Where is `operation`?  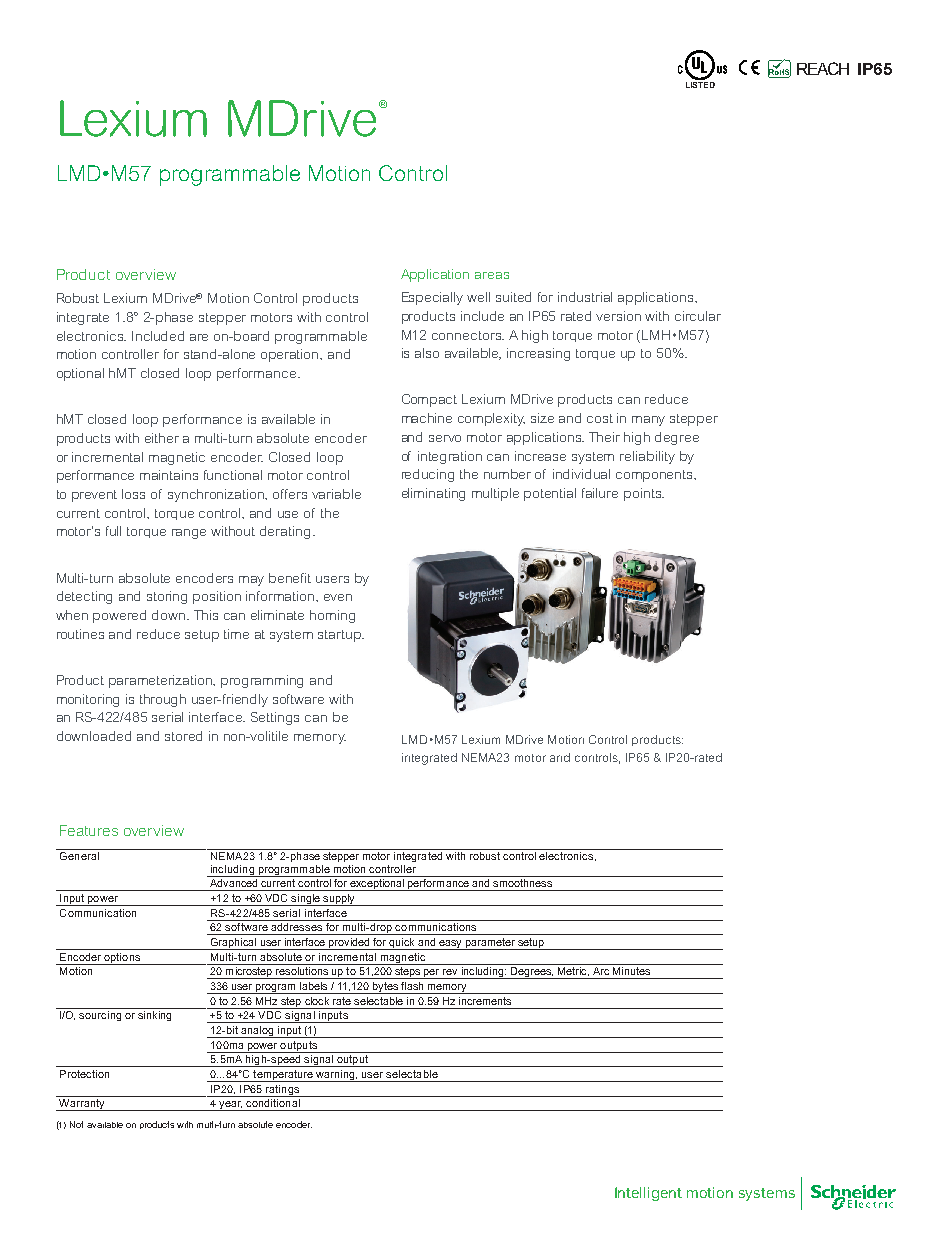 operation is located at coordinates (291, 355).
